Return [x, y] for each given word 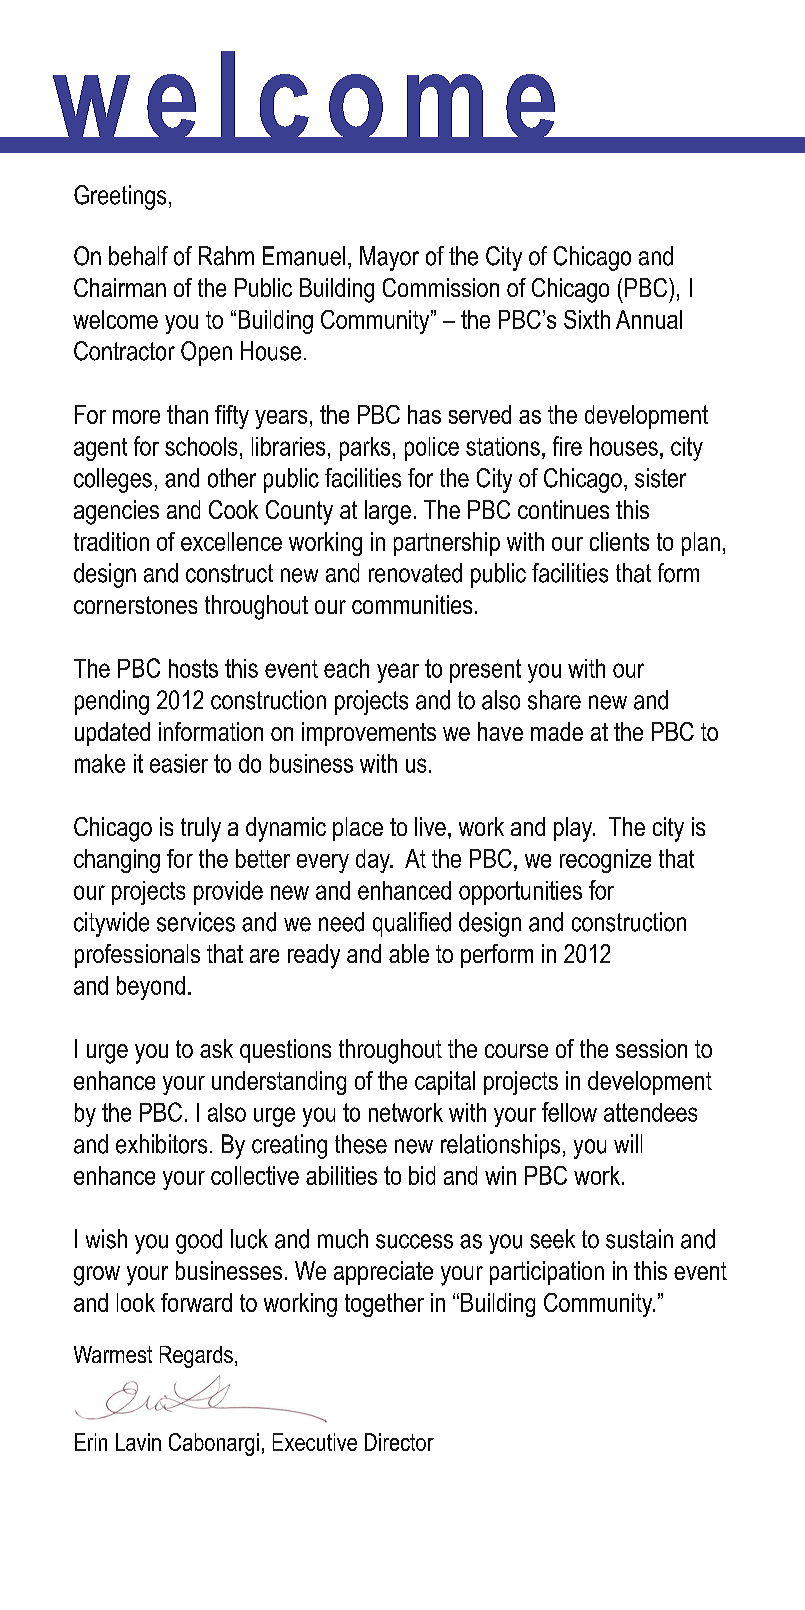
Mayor [389, 258]
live [430, 826]
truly [201, 829]
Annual [649, 319]
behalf [138, 256]
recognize [605, 861]
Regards [196, 1357]
